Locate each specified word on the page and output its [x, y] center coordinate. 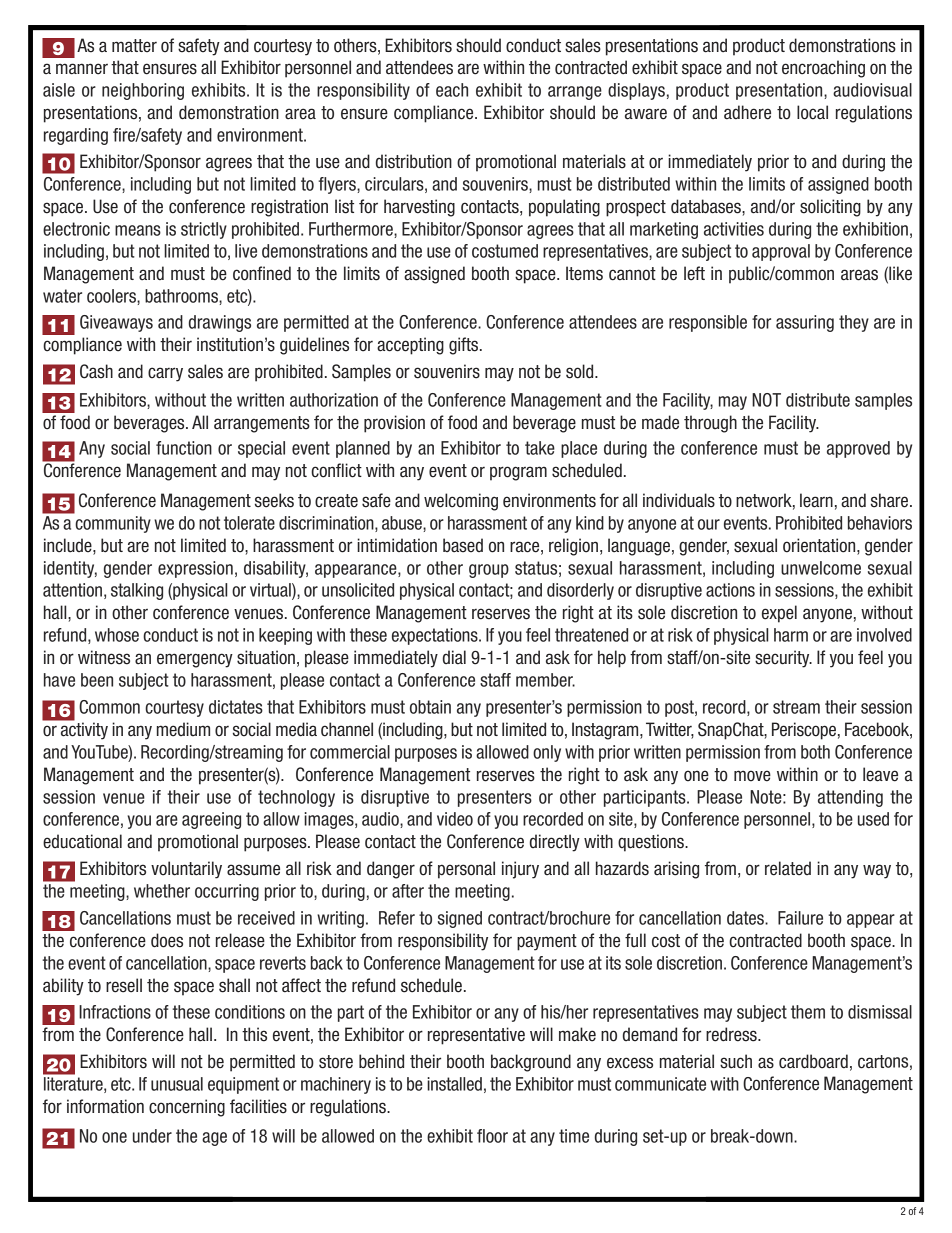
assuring [805, 323]
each [452, 90]
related [788, 868]
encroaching [823, 69]
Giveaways [116, 323]
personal [466, 870]
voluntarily [186, 870]
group [489, 571]
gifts [465, 346]
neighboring [143, 91]
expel [779, 614]
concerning [187, 1108]
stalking [137, 591]
